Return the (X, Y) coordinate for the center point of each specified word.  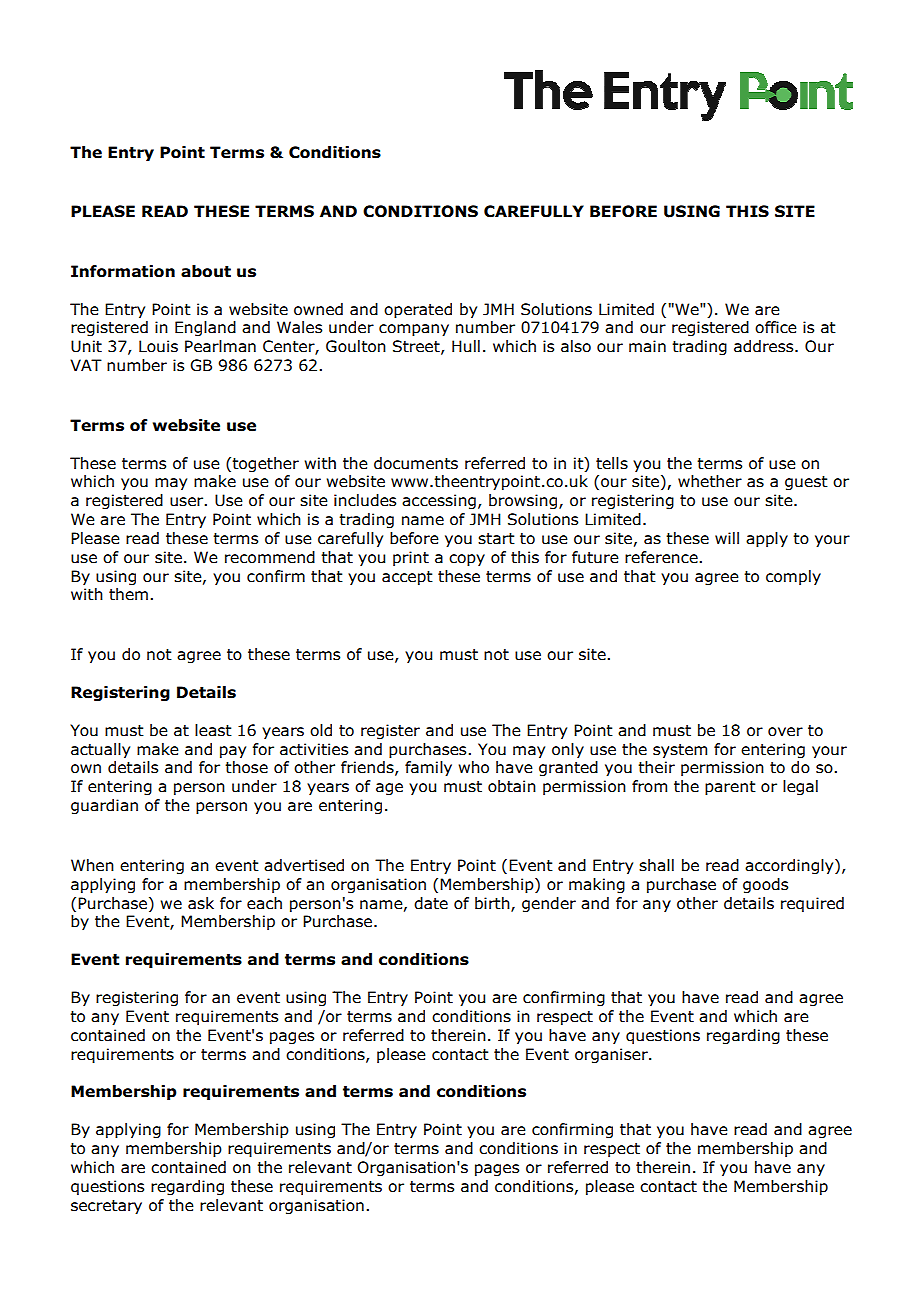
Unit (86, 346)
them (128, 594)
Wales (299, 327)
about (206, 271)
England (205, 328)
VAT (86, 365)
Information (123, 271)
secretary (106, 1207)
